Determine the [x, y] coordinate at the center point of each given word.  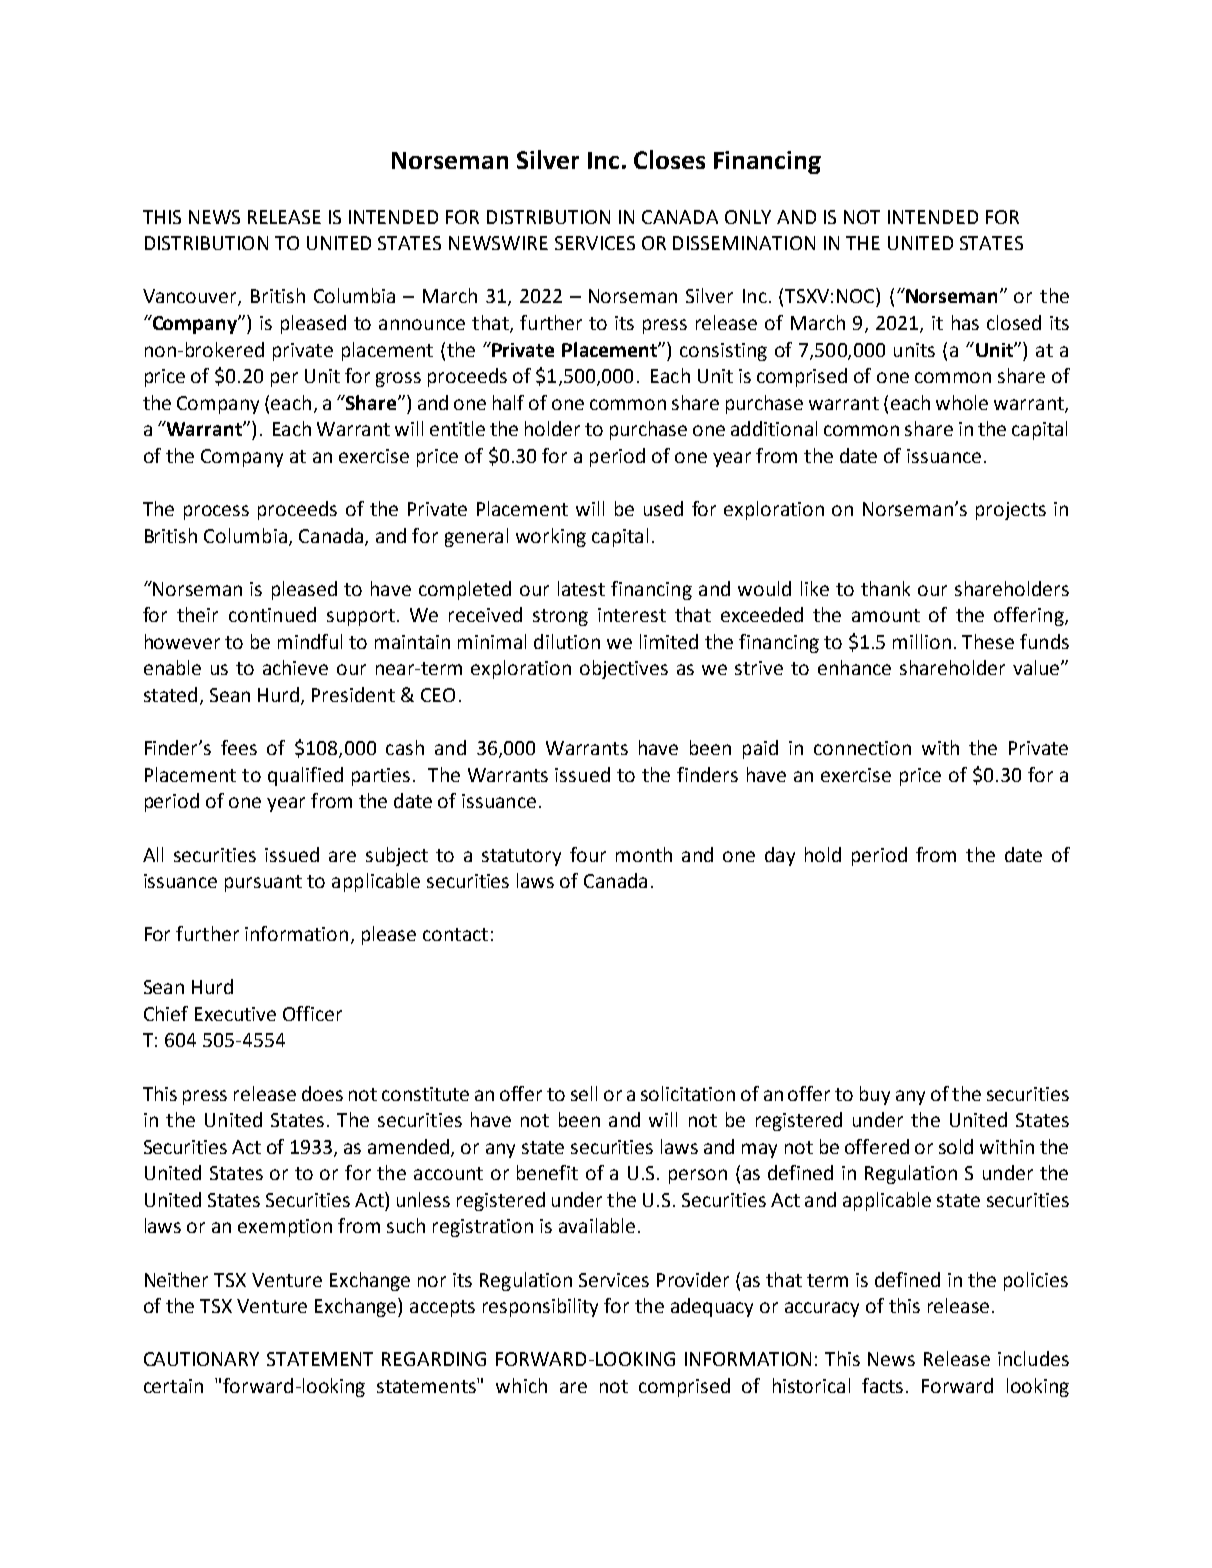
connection [862, 748]
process [216, 512]
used [663, 508]
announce [422, 324]
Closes [669, 159]
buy [875, 1095]
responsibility [540, 1307]
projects [1011, 511]
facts [882, 1385]
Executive [235, 1014]
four [588, 854]
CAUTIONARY [201, 1359]
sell [584, 1093]
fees [239, 747]
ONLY [748, 217]
